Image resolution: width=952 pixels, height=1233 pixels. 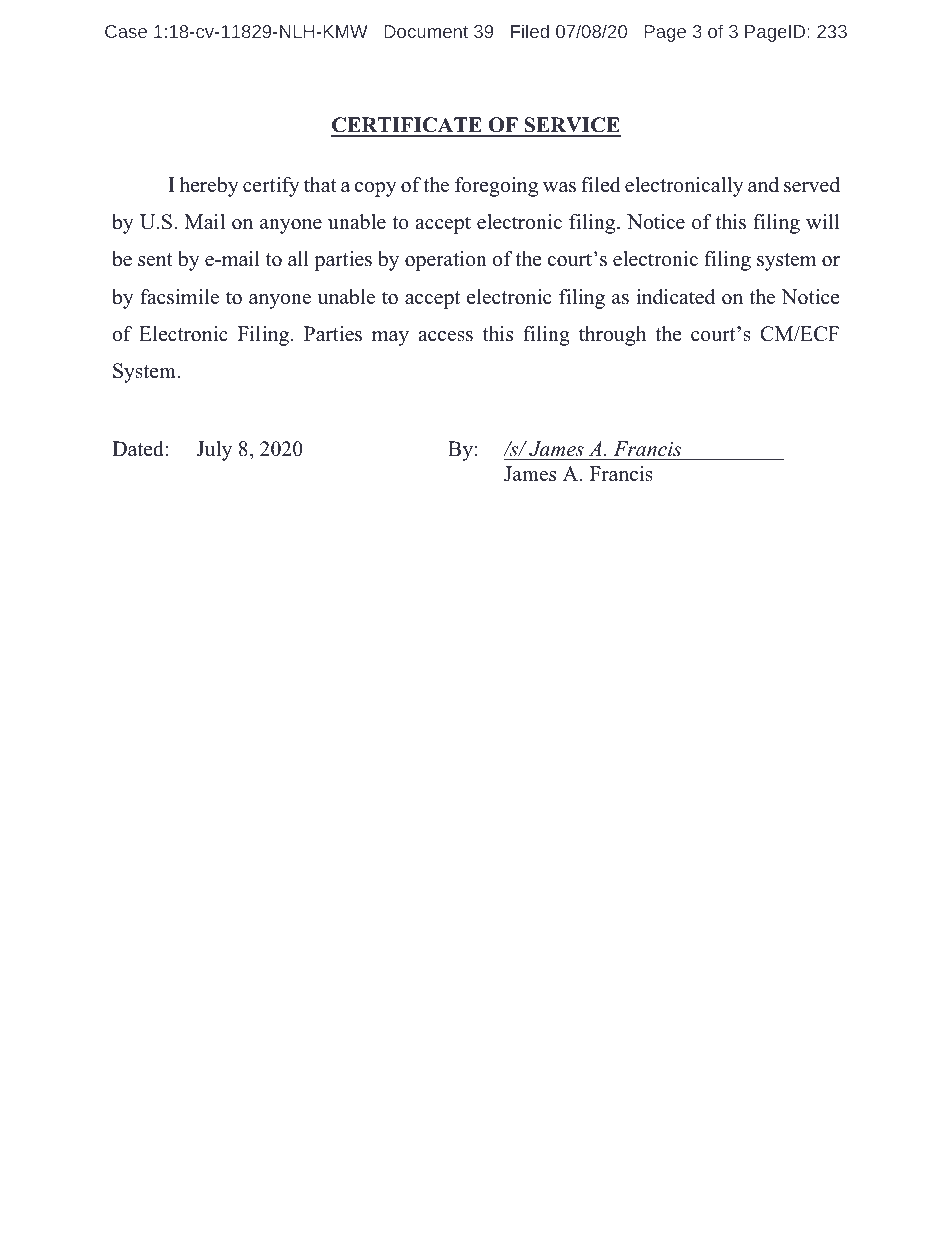 What do you see at coordinates (822, 221) in the image?
I see `will` at bounding box center [822, 221].
